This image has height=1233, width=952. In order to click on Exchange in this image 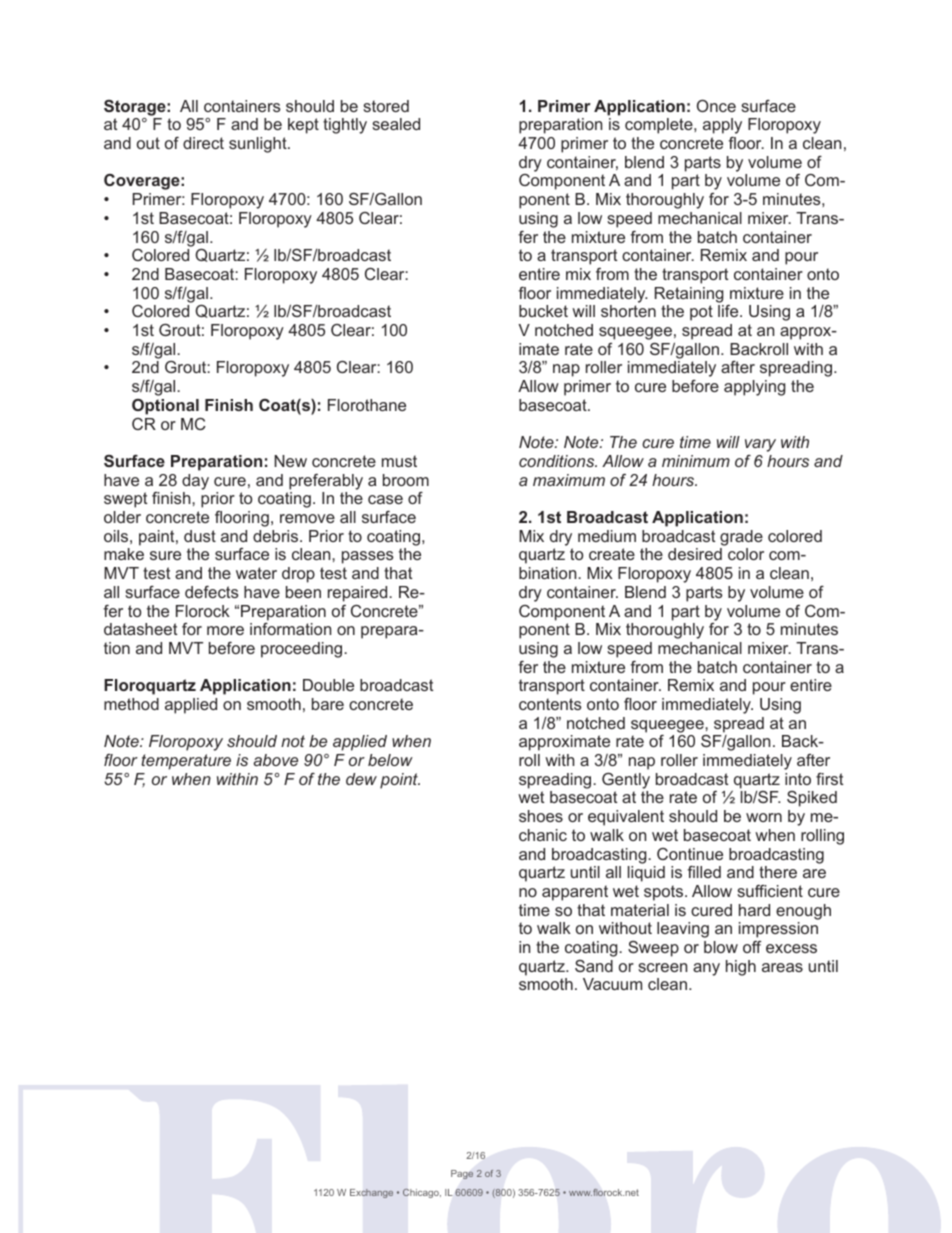, I will do `click(371, 1193)`.
